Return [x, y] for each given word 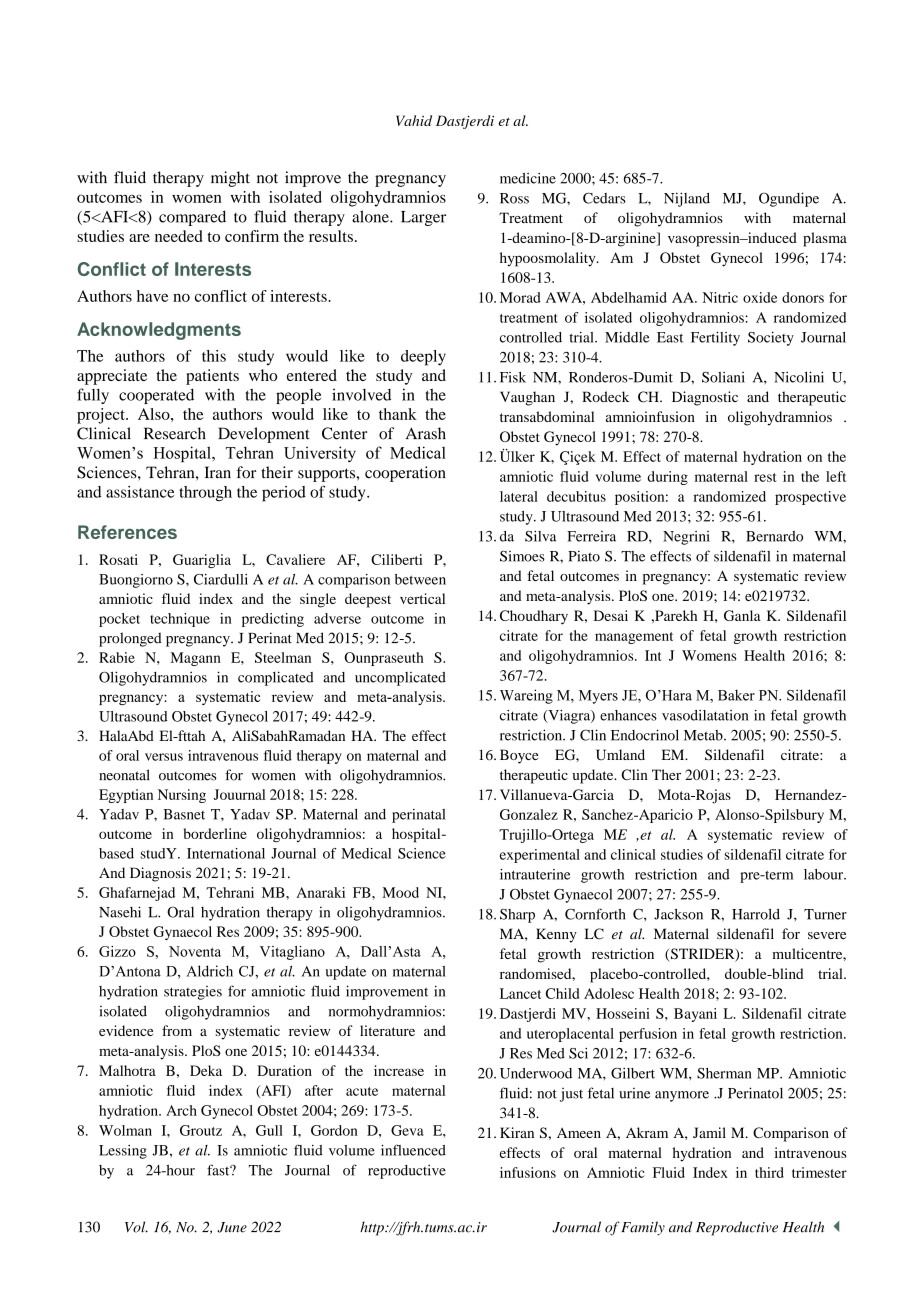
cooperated [156, 396]
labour [825, 874]
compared [192, 218]
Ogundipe [789, 199]
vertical [422, 598]
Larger [423, 218]
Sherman [724, 1073]
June [232, 1227]
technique [180, 620]
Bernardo [774, 536]
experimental [540, 856]
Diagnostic [705, 398]
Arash [426, 433]
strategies [193, 993]
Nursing [182, 796]
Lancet [520, 993]
